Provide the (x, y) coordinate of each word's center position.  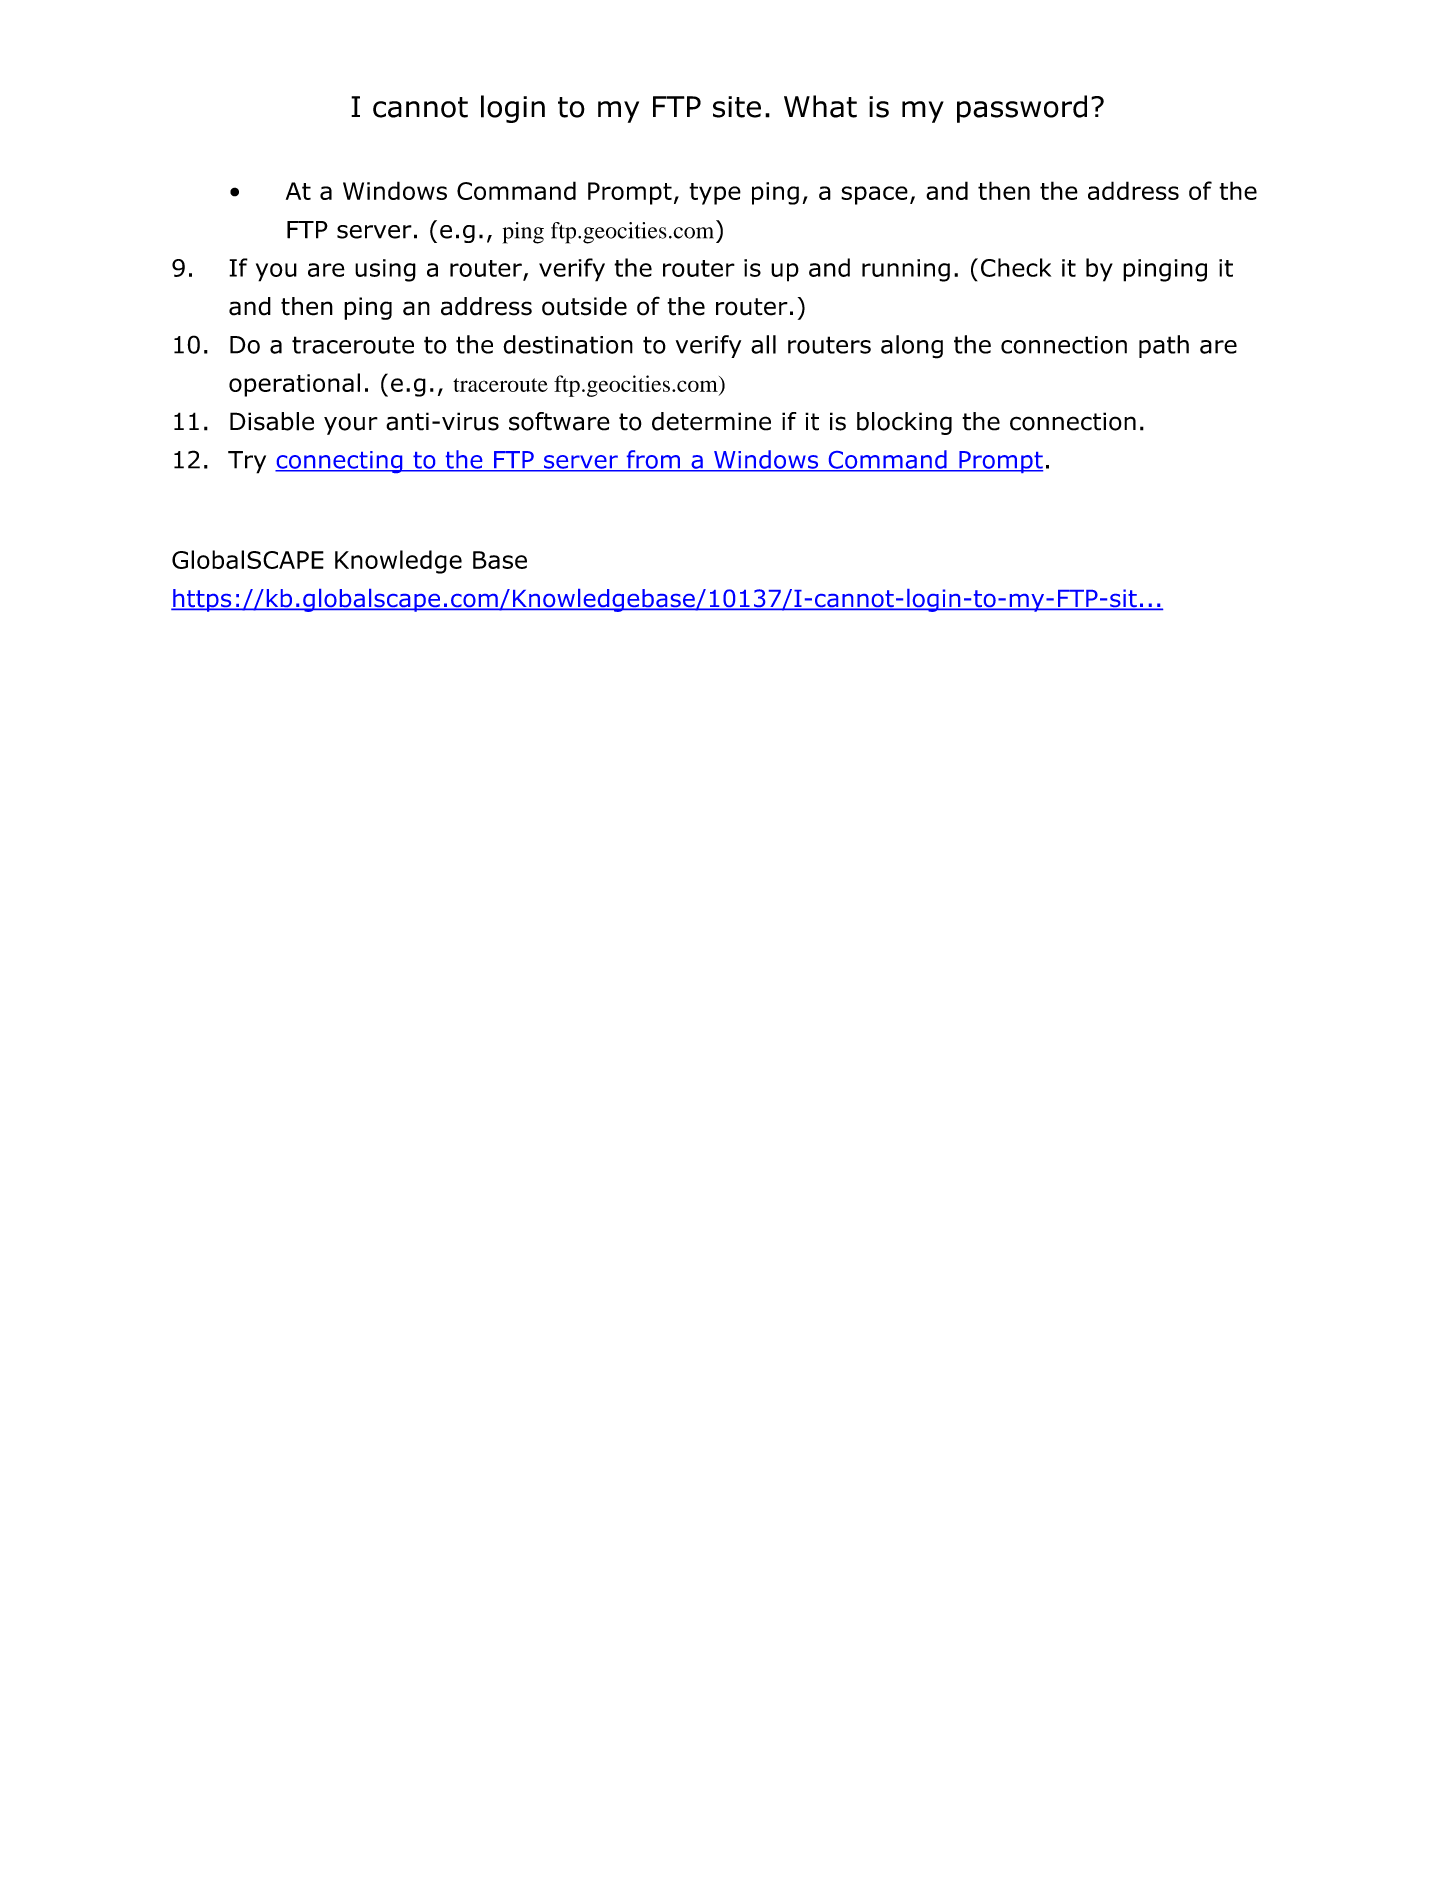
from (653, 460)
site (737, 107)
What (820, 106)
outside (584, 306)
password (1022, 109)
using (385, 270)
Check (1016, 267)
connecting (340, 462)
